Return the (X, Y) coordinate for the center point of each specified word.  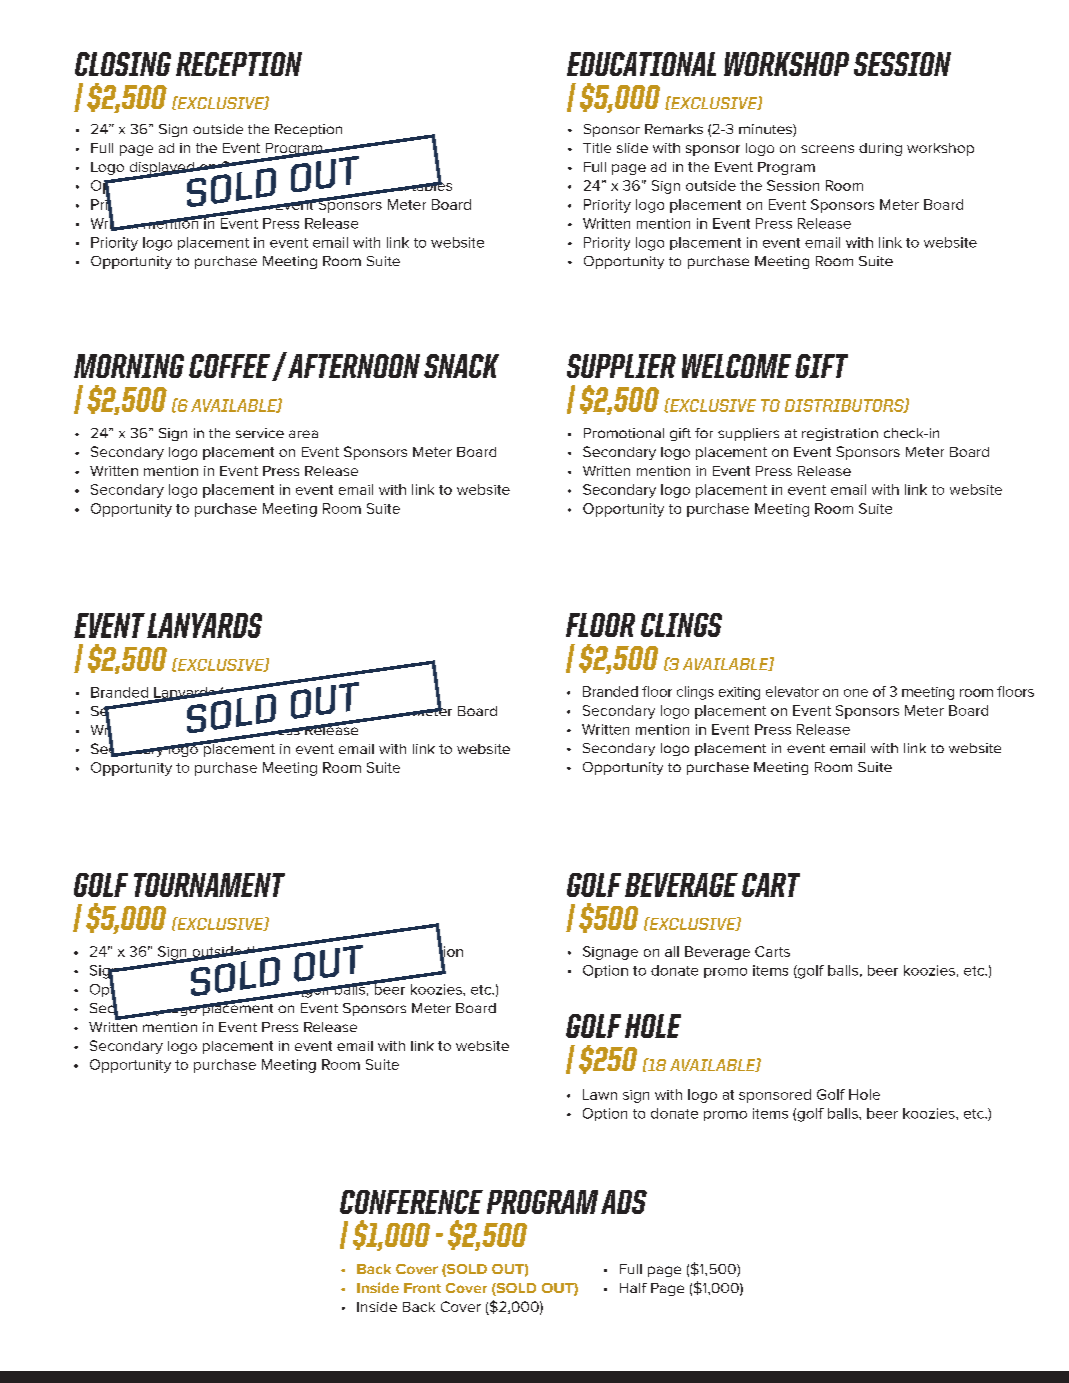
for (704, 433)
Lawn (600, 1094)
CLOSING (123, 64)
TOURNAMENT (209, 885)
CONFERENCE (411, 1202)
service (260, 433)
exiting (739, 693)
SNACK (461, 366)
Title (597, 148)
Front (422, 1288)
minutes (766, 130)
